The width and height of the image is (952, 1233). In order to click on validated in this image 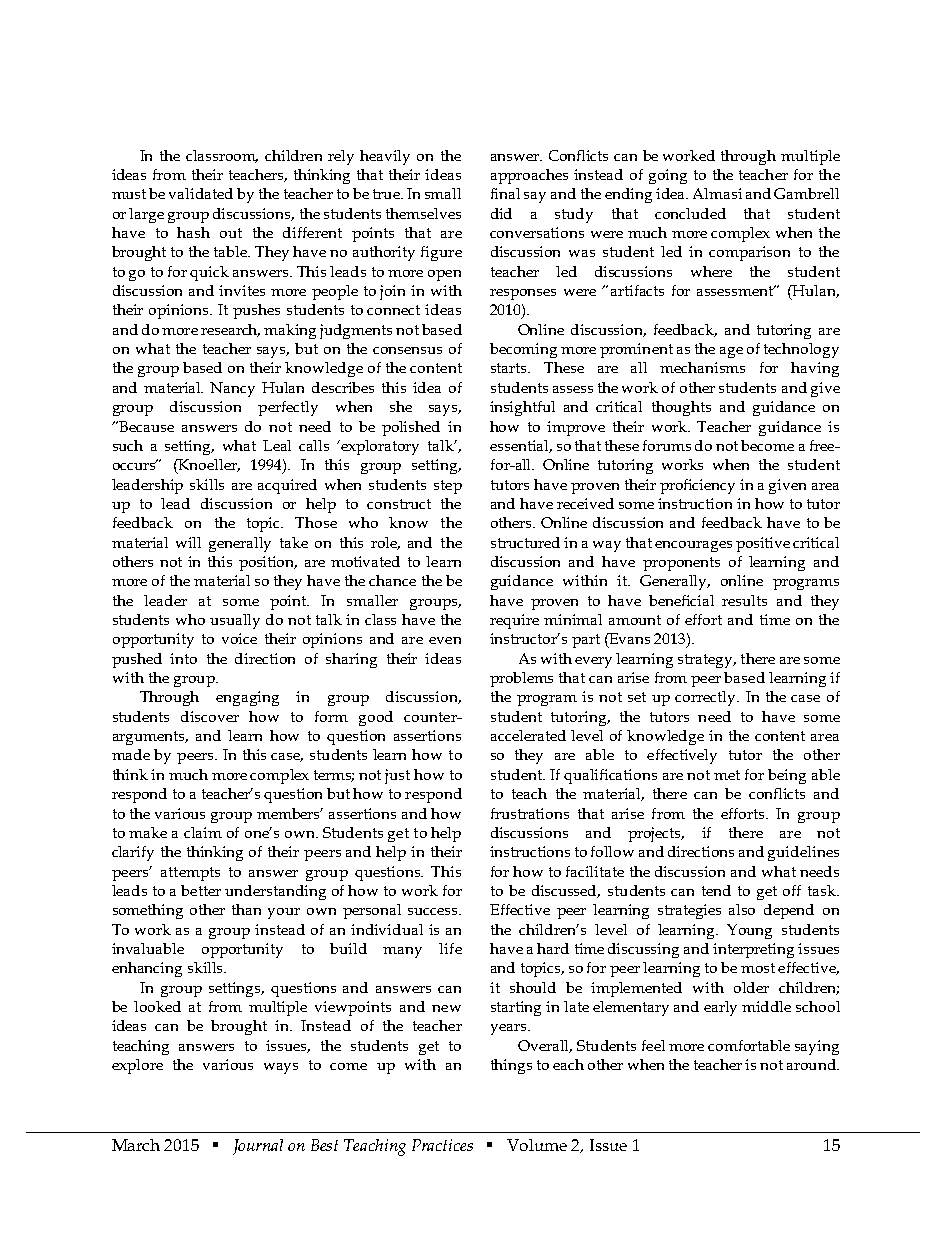, I will do `click(201, 193)`.
